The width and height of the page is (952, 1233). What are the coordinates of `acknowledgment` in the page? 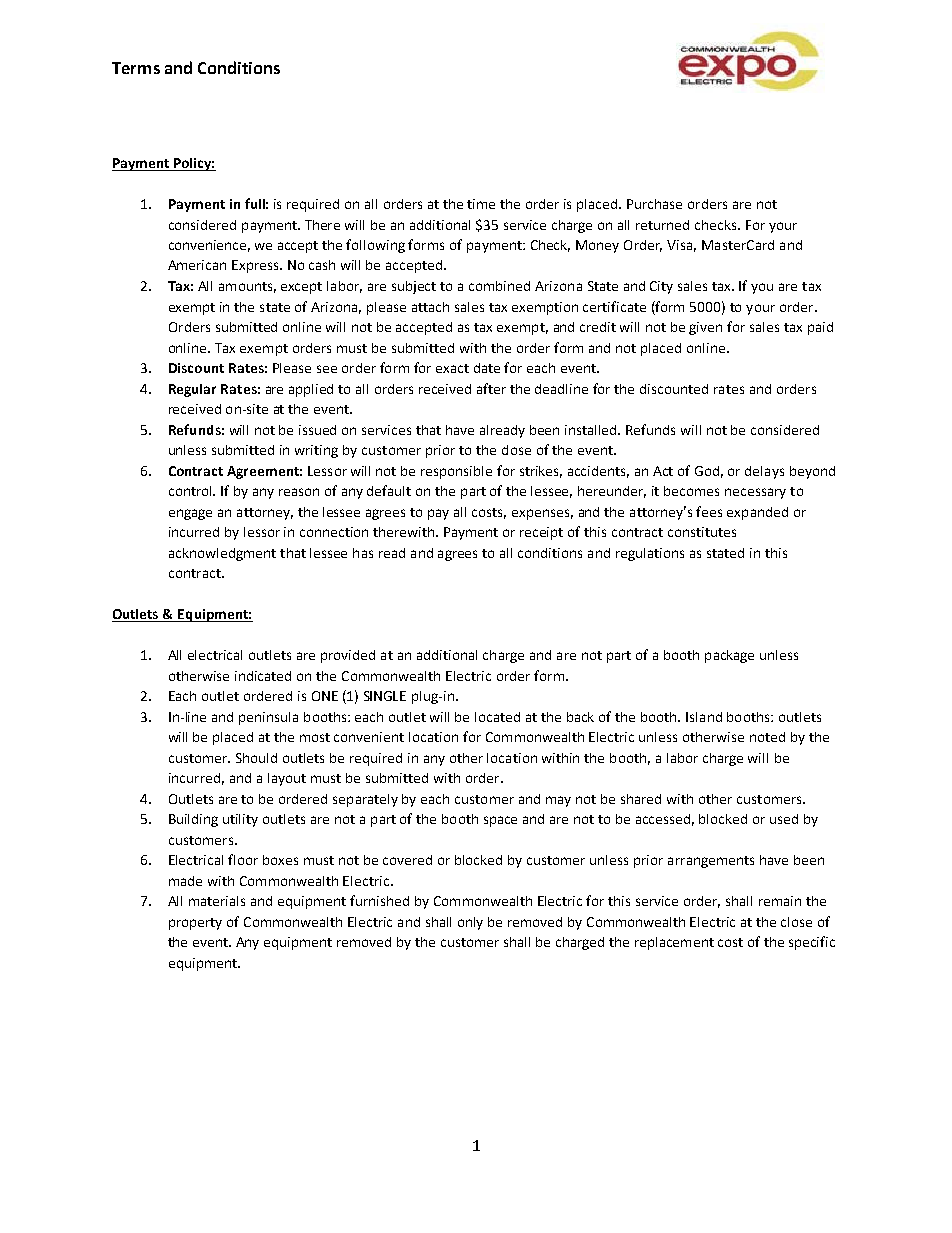 It's located at (222, 554).
